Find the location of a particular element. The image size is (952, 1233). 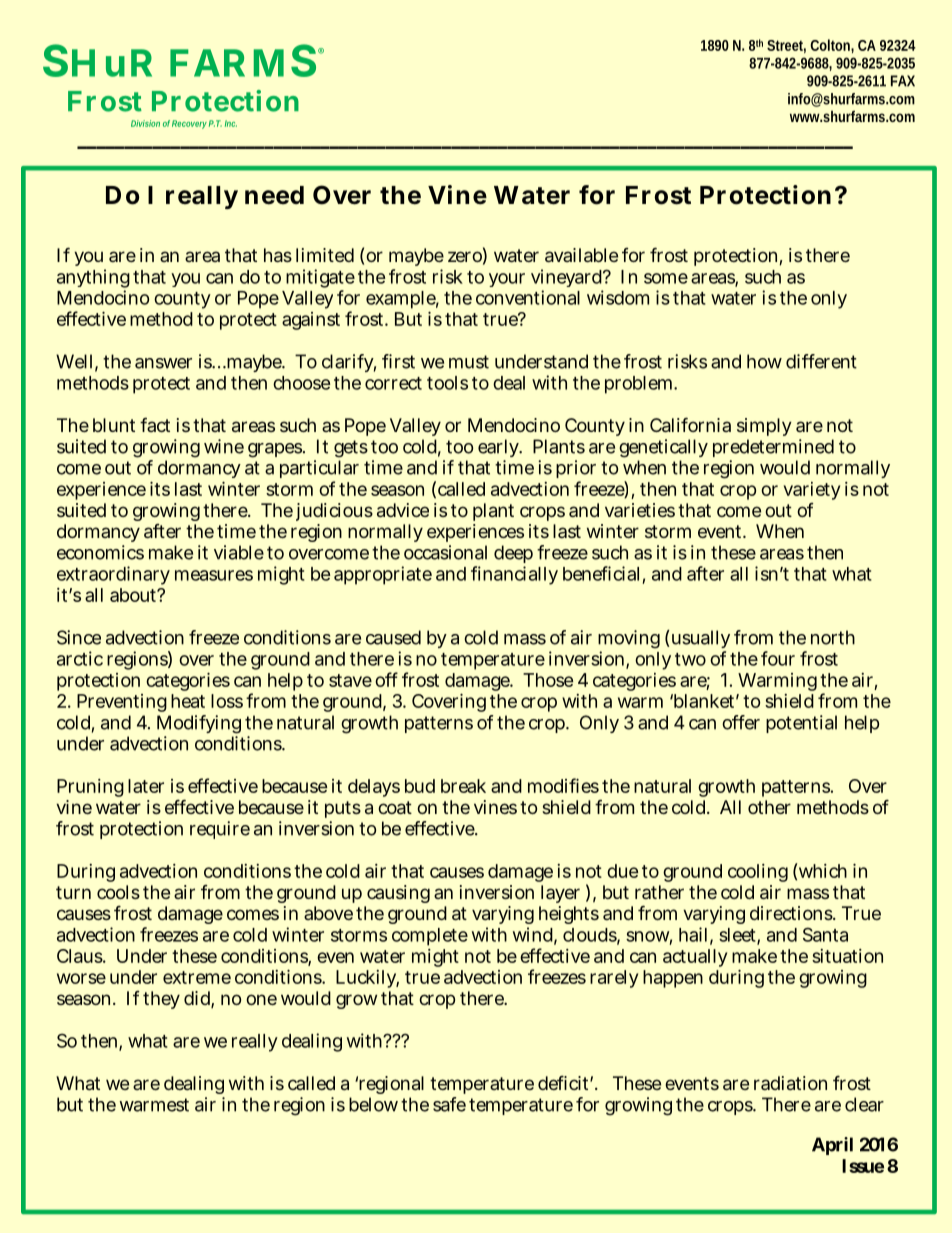

zero is located at coordinates (467, 257).
